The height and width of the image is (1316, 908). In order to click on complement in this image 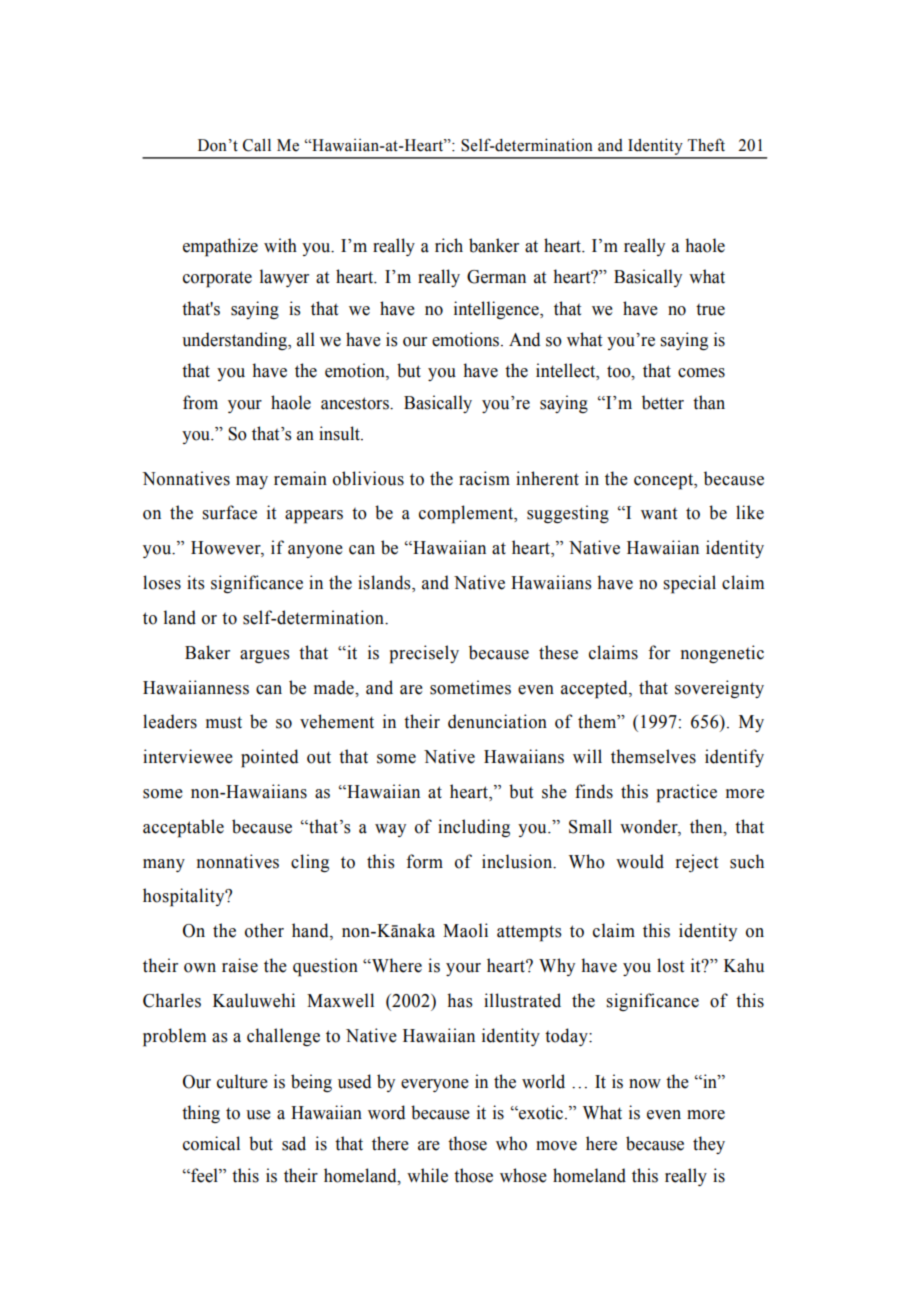, I will do `click(467, 514)`.
